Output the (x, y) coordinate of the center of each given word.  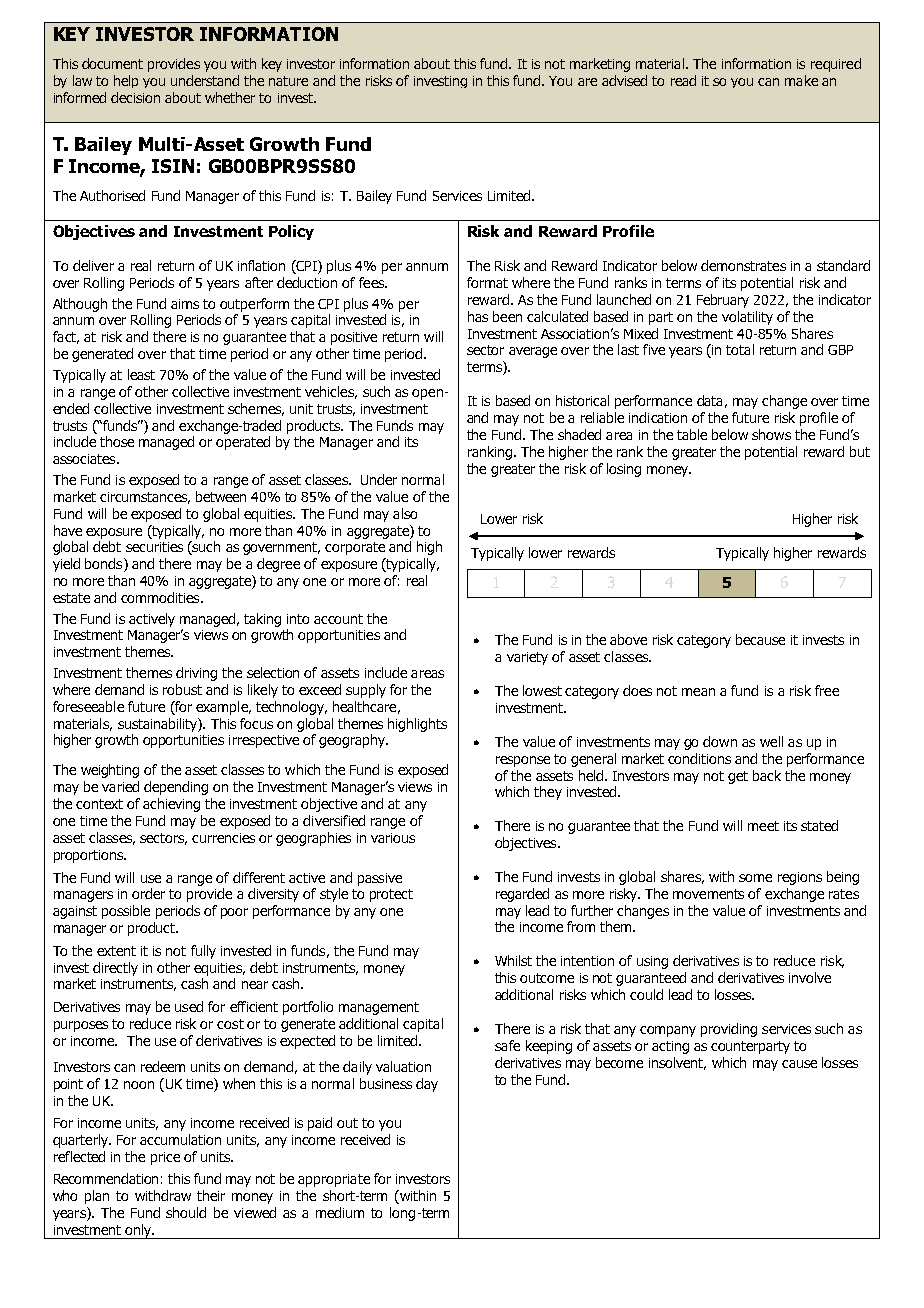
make (801, 80)
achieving (171, 805)
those (117, 441)
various (393, 838)
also (405, 513)
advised (624, 80)
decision (135, 97)
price (165, 1158)
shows (771, 434)
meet (763, 826)
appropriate (334, 1180)
